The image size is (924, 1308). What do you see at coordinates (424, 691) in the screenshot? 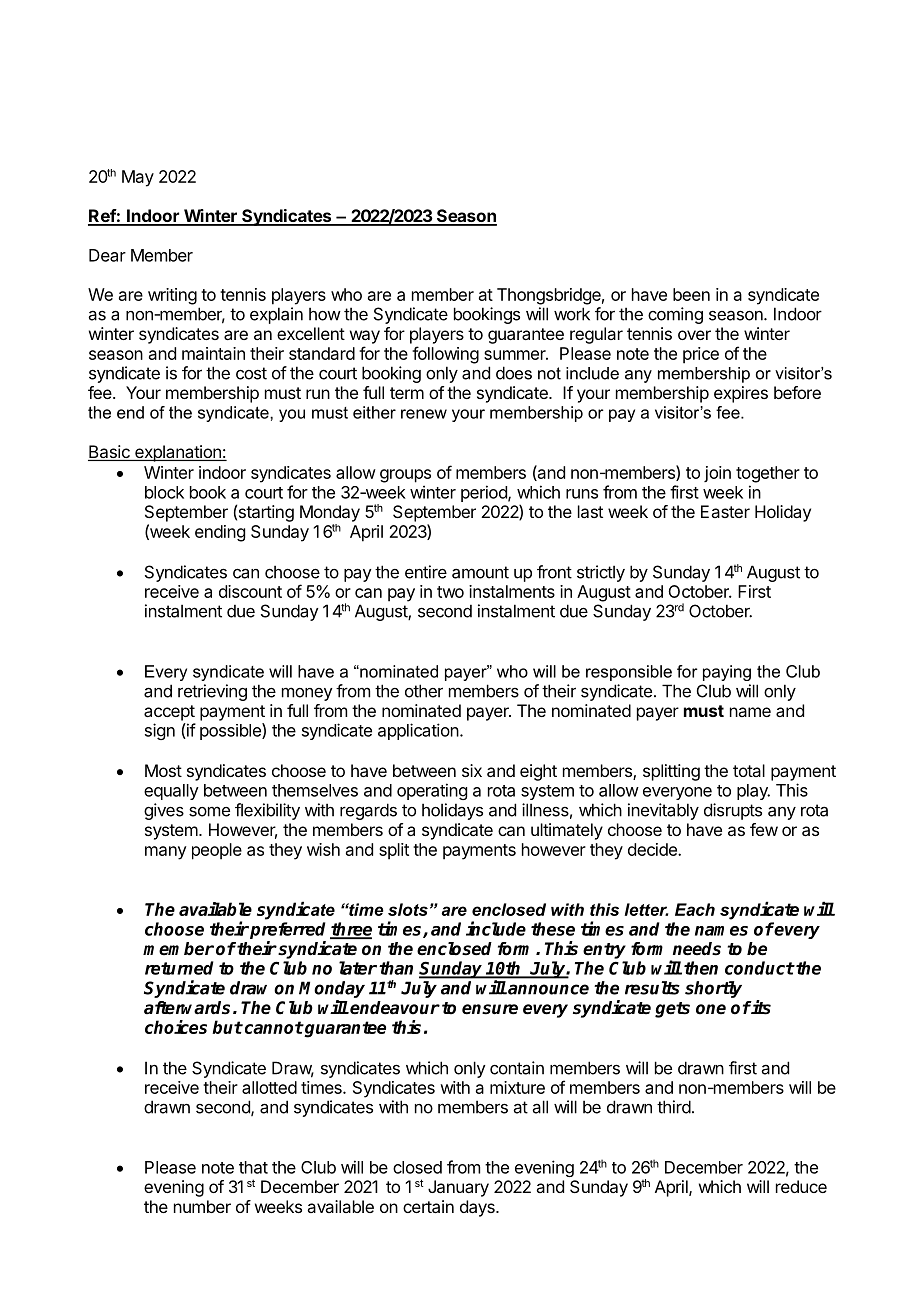
I see `other` at bounding box center [424, 691].
